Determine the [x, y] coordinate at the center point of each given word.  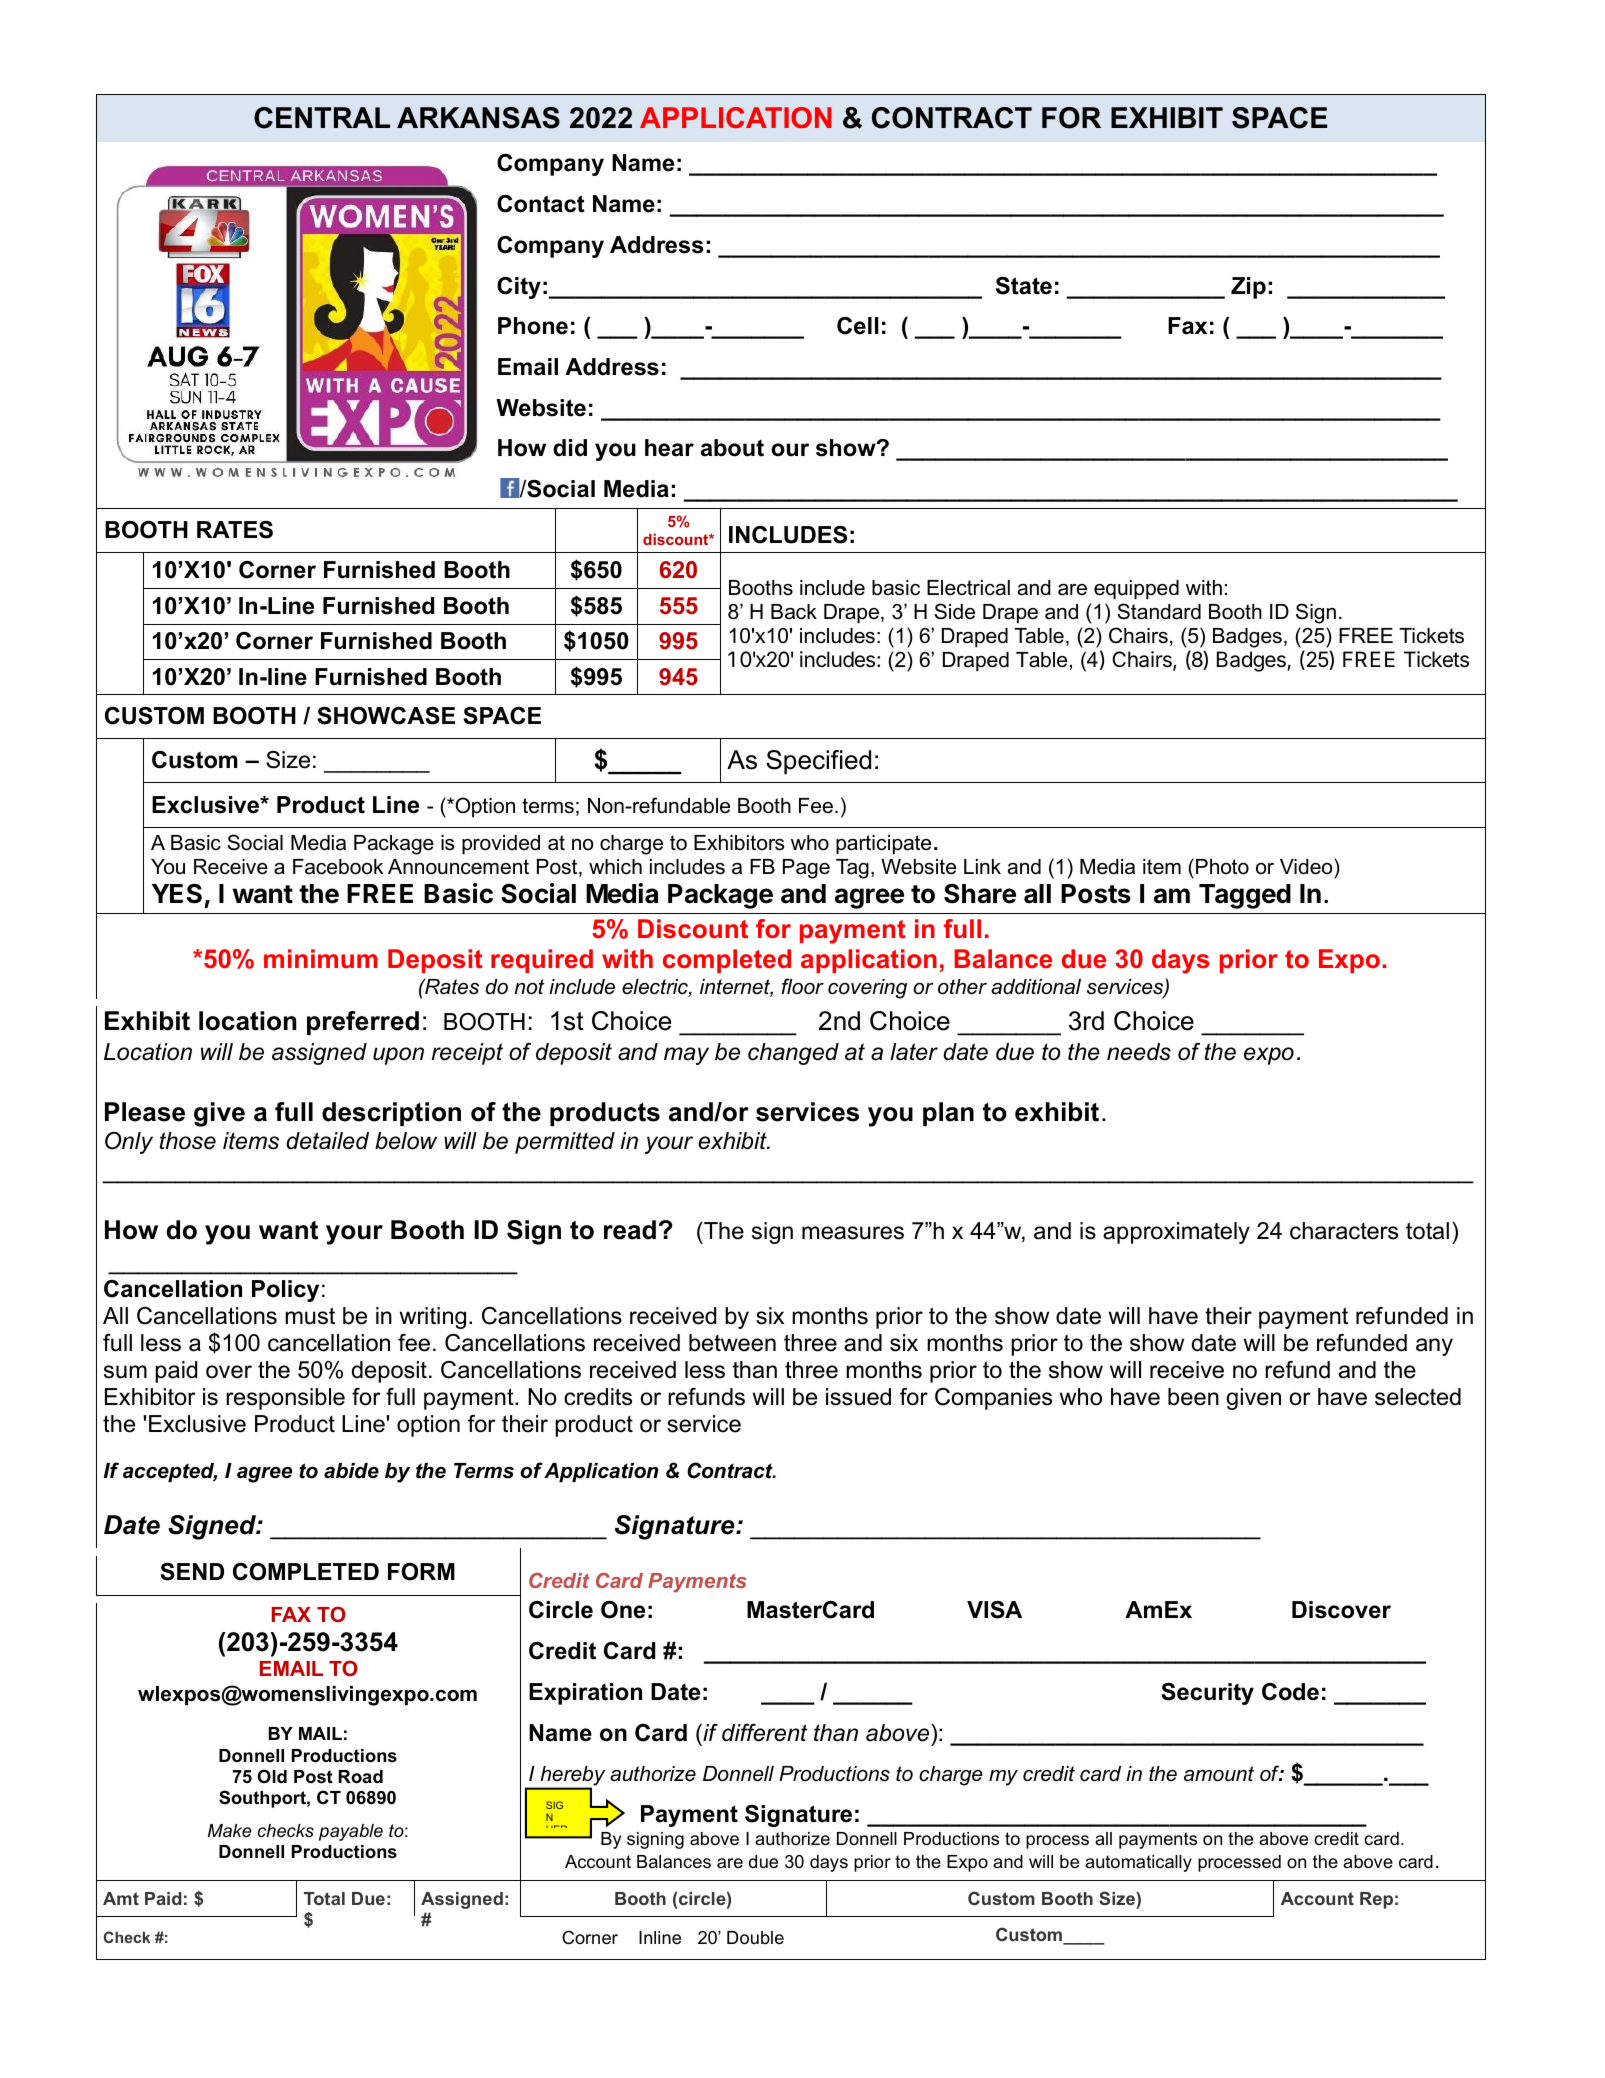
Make [229, 1830]
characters [1344, 1231]
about [732, 448]
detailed [327, 1141]
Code [1290, 1692]
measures [853, 1233]
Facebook [338, 867]
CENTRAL [322, 118]
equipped [1136, 589]
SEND [192, 1572]
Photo [1222, 867]
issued [858, 1397]
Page [806, 869]
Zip [1248, 288]
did [570, 448]
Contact [541, 204]
